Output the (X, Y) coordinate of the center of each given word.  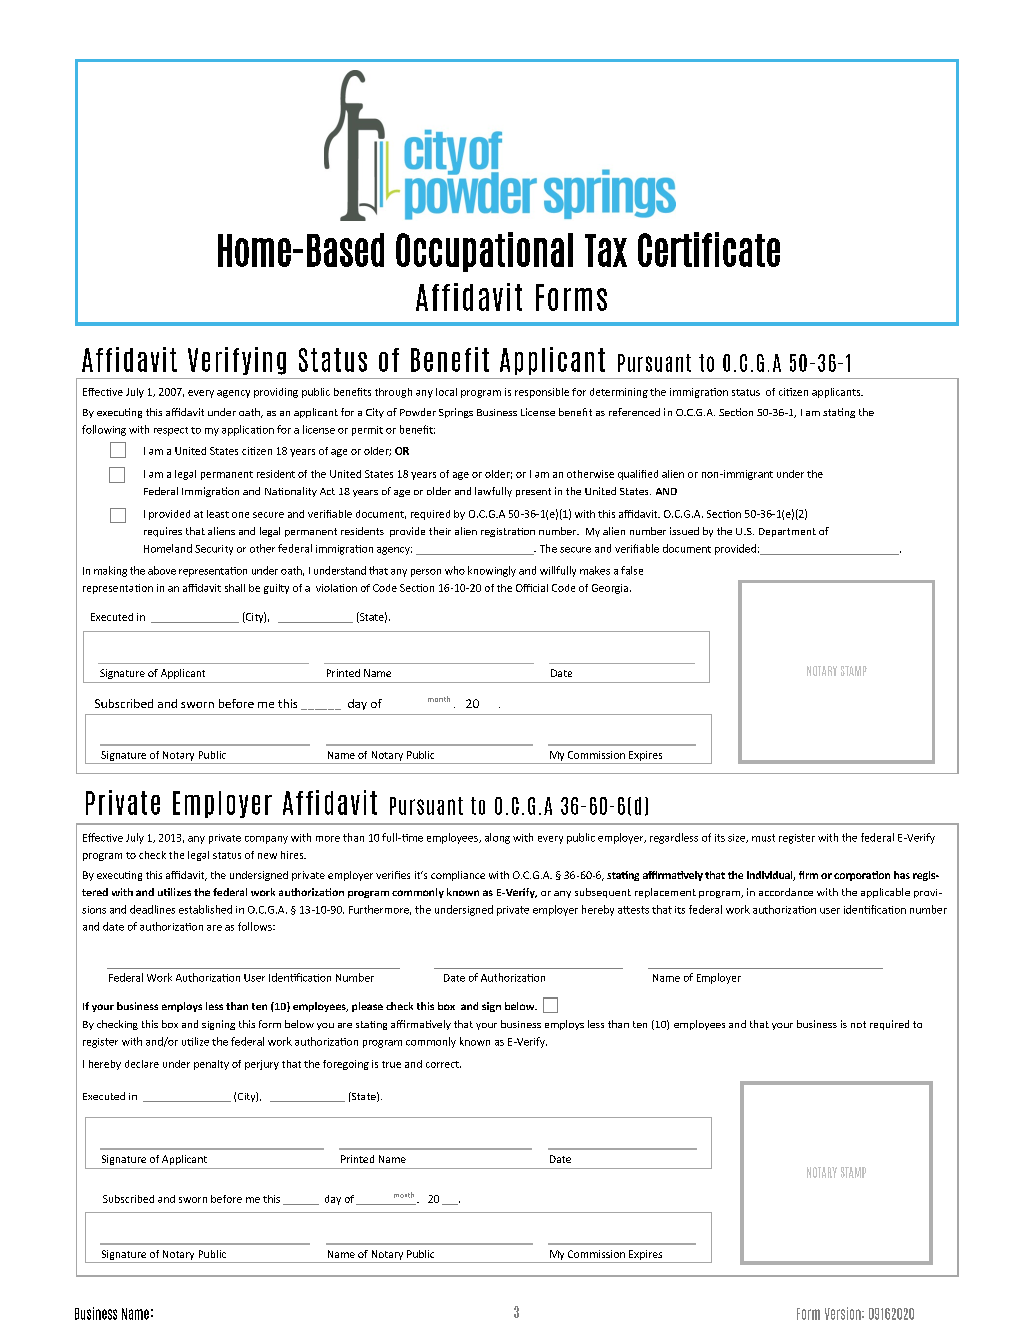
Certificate (709, 249)
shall (235, 588)
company (266, 840)
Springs (456, 413)
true (391, 1064)
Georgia (610, 589)
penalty (211, 1065)
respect (171, 431)
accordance (786, 892)
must (763, 838)
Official (532, 588)
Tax (606, 250)
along (497, 838)
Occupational (484, 252)
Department (787, 532)
